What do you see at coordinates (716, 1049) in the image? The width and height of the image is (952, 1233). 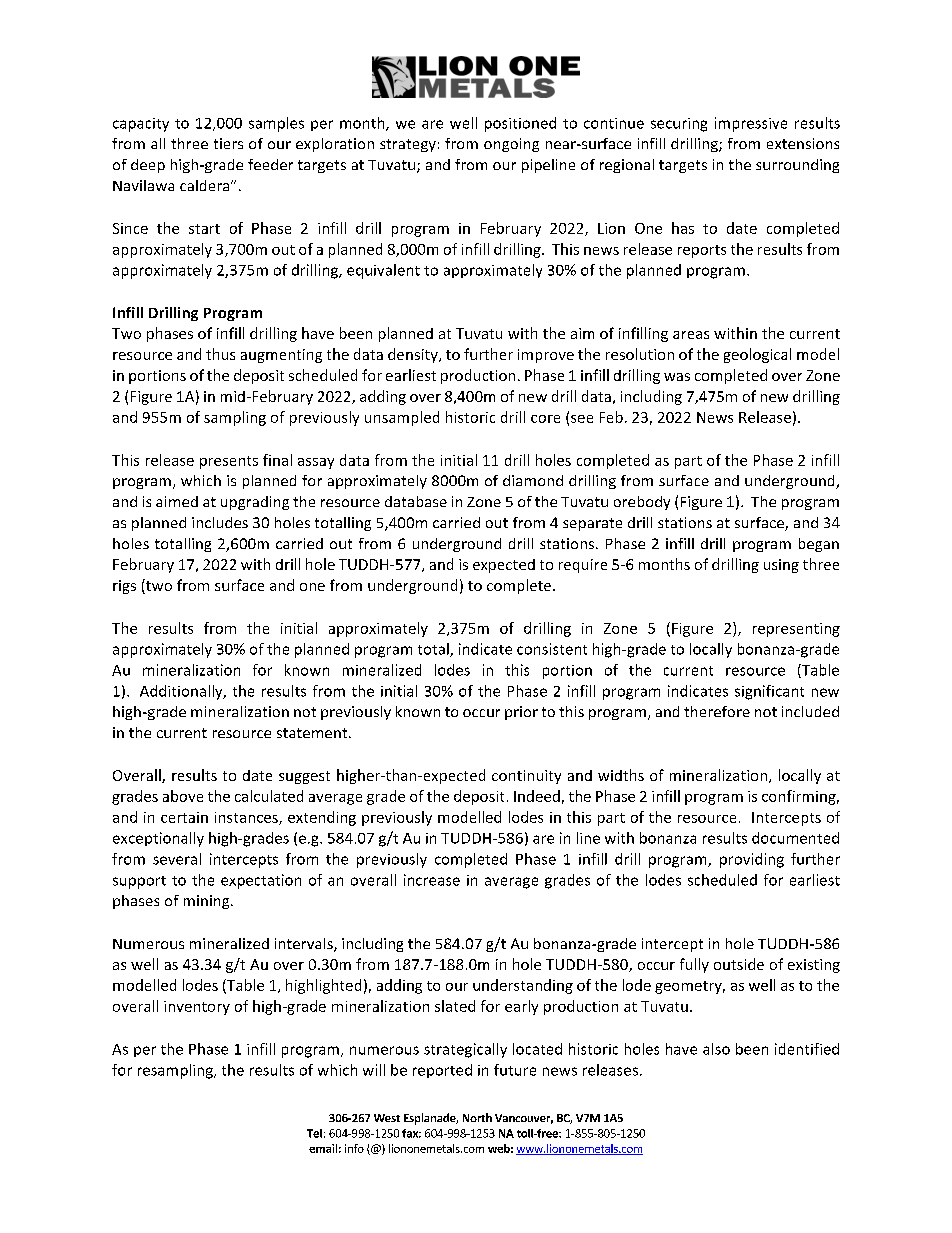 I see `also` at bounding box center [716, 1049].
